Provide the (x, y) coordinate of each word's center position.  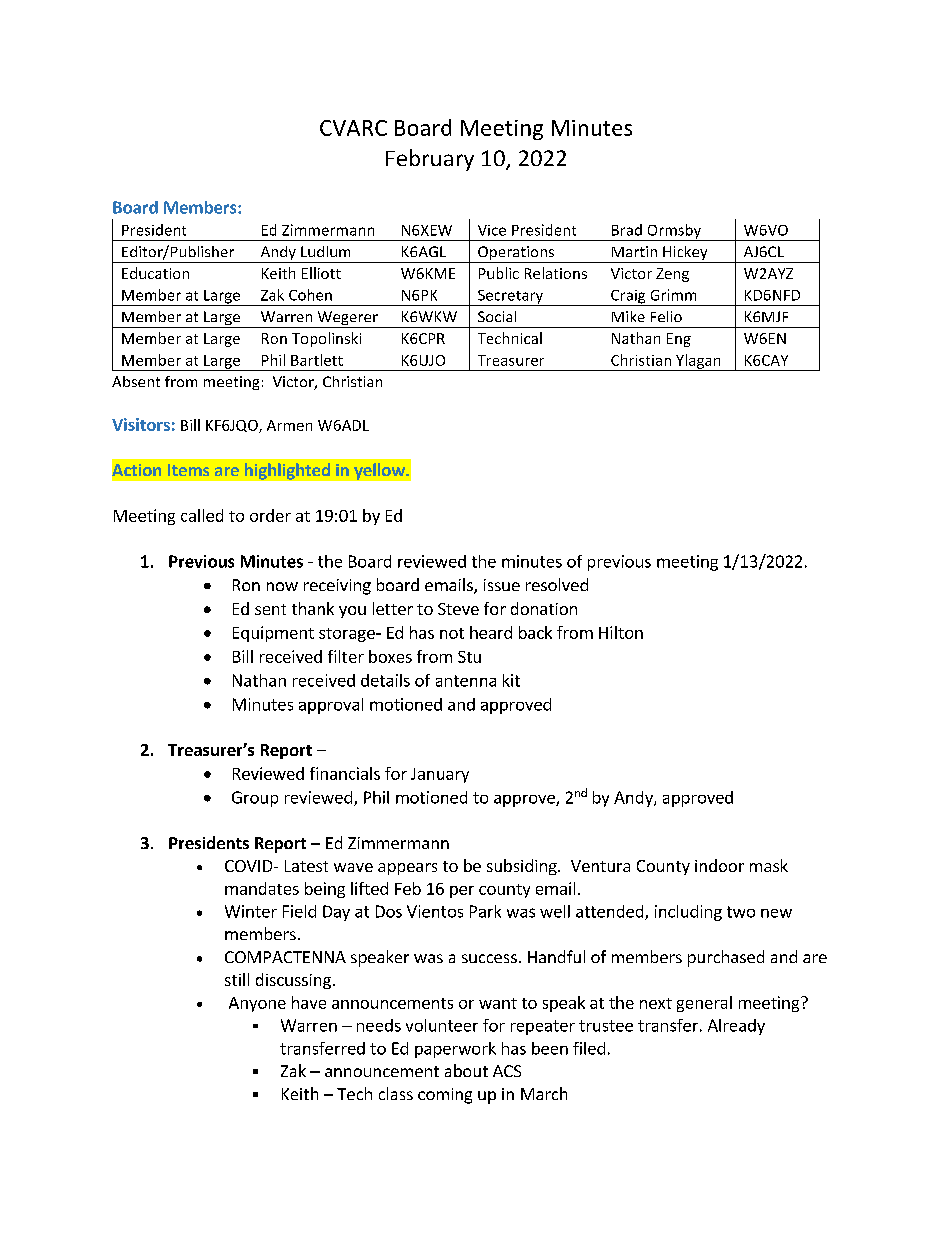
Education (155, 273)
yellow (380, 471)
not (452, 633)
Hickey (685, 254)
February (430, 160)
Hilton (621, 632)
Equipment (273, 634)
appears (407, 869)
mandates (262, 888)
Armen (289, 425)
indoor (719, 865)
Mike (628, 316)
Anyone (257, 1004)
